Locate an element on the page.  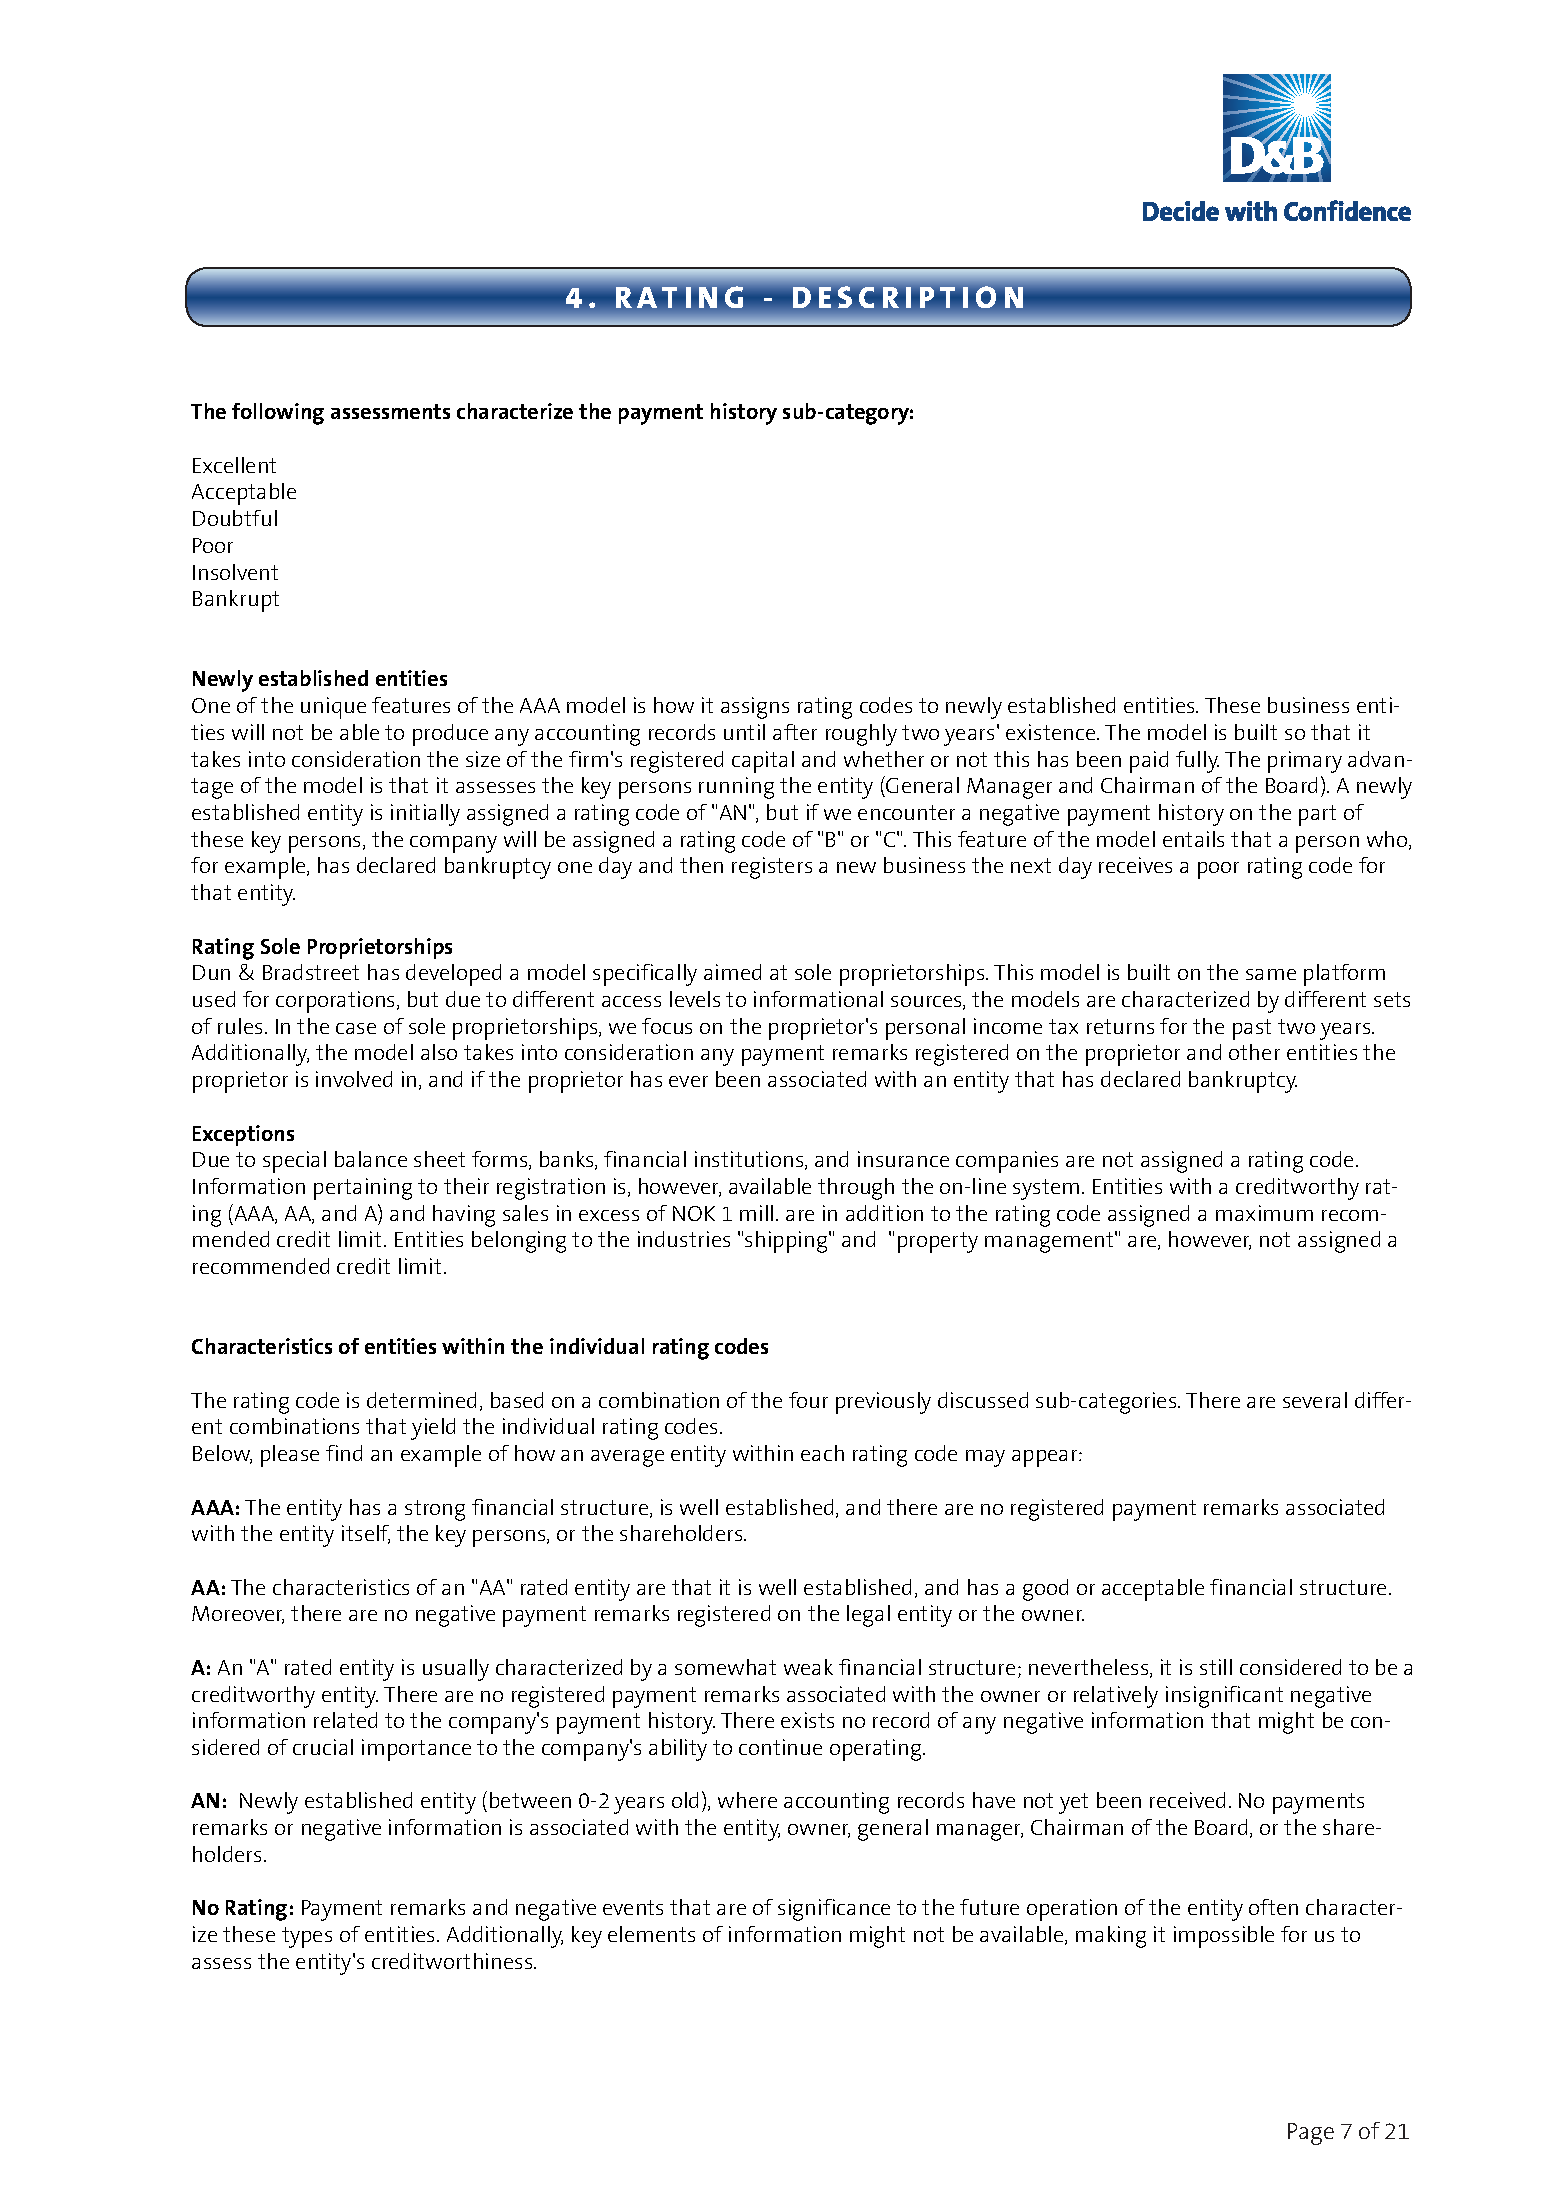
fully is located at coordinates (1197, 762).
